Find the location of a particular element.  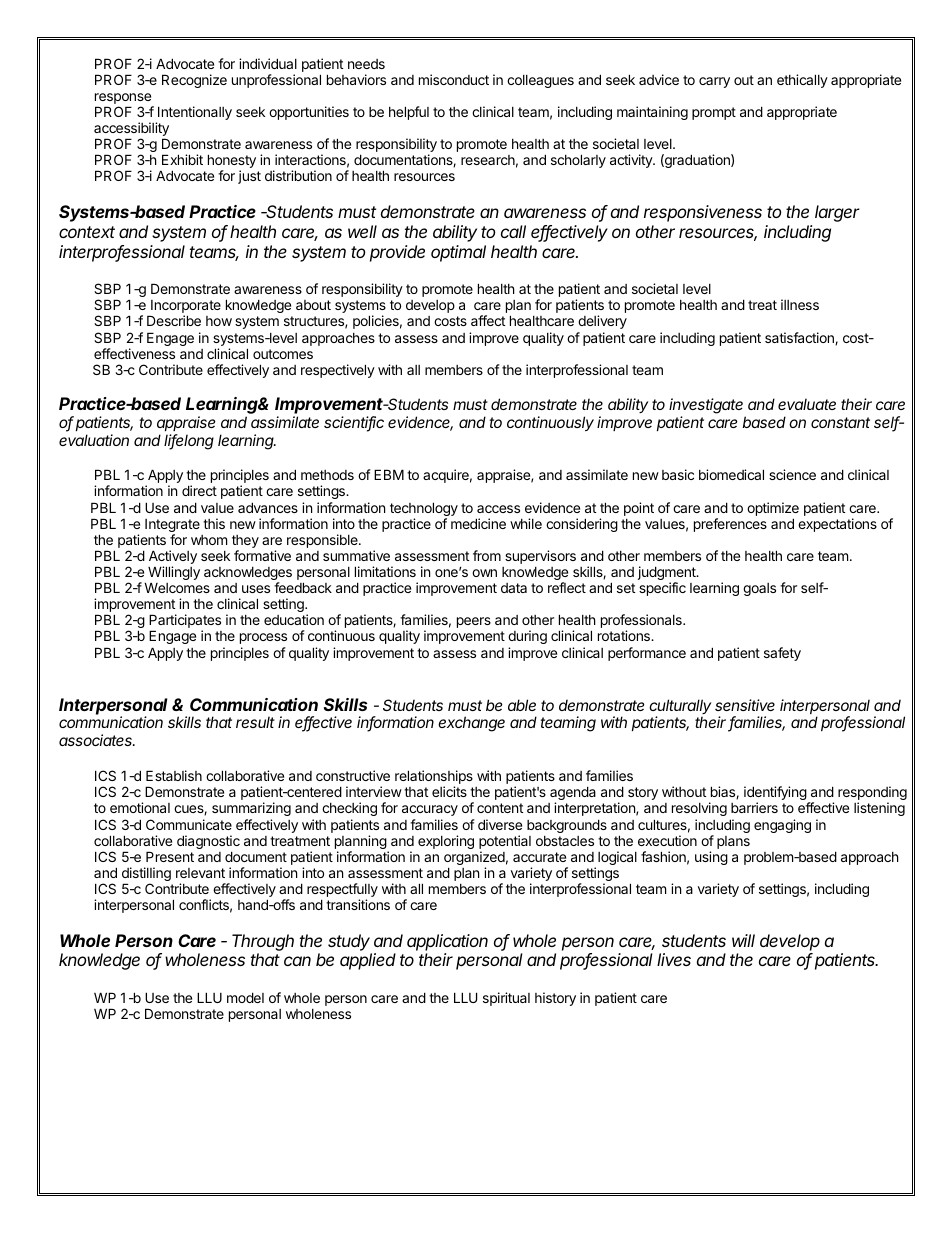

carry is located at coordinates (714, 82).
